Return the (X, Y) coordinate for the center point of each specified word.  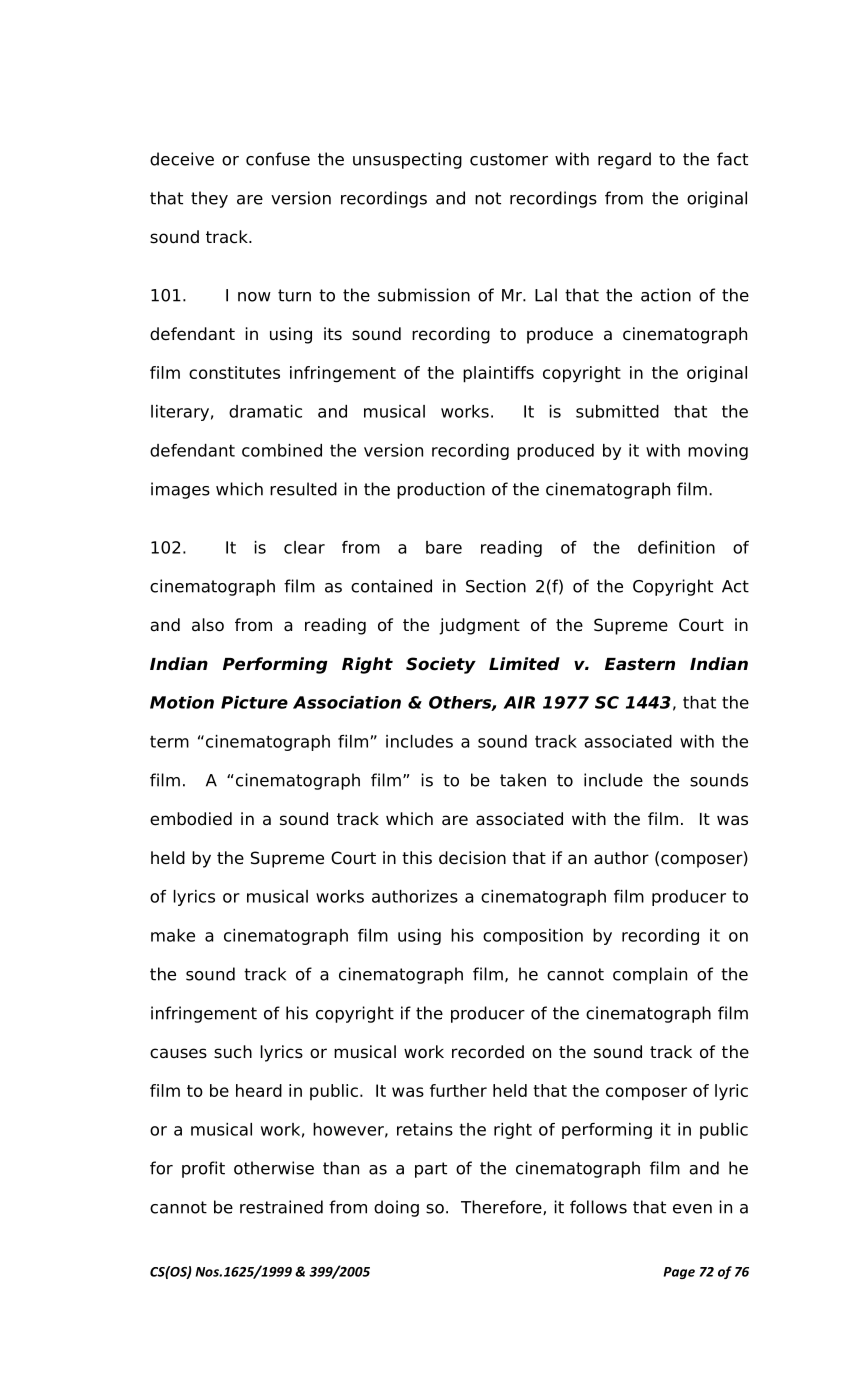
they (209, 199)
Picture (254, 702)
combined (282, 450)
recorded (488, 1052)
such (233, 1052)
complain (650, 975)
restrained (281, 1207)
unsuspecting (407, 160)
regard (624, 160)
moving (718, 452)
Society (441, 665)
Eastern (640, 664)
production (441, 490)
